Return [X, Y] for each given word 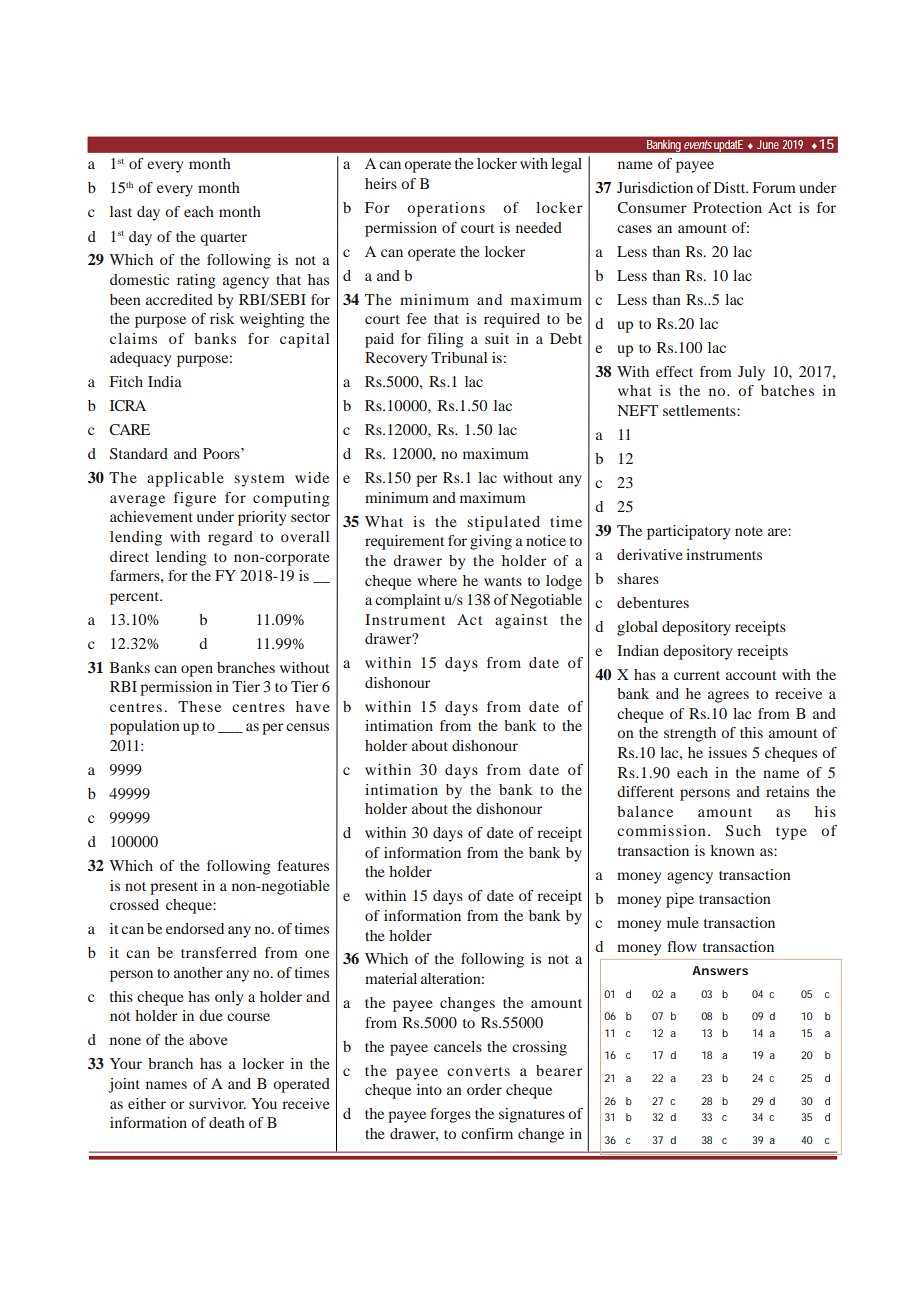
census [307, 727]
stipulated [503, 523]
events [698, 144]
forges [450, 1115]
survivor [217, 1103]
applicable [185, 479]
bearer [559, 1070]
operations [446, 209]
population [145, 727]
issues [727, 752]
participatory [688, 532]
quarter [223, 239]
